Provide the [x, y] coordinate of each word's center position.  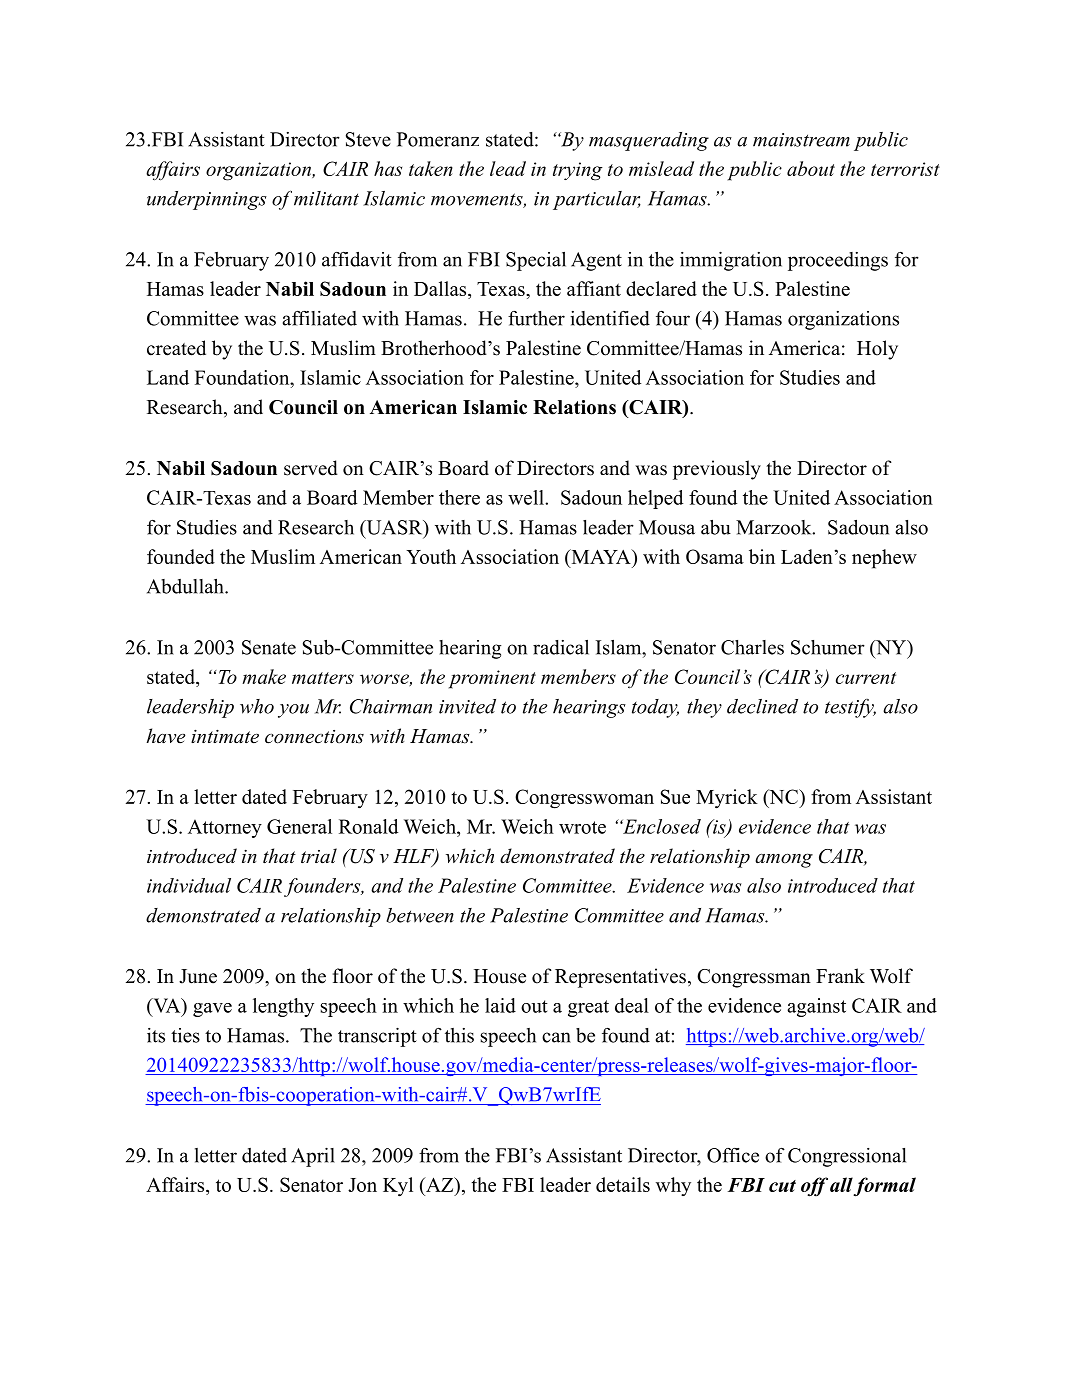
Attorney [225, 828]
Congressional [847, 1157]
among [784, 860]
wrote [582, 827]
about [811, 168]
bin [762, 556]
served [311, 468]
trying [578, 171]
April [313, 1157]
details [623, 1184]
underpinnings [207, 200]
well [527, 497]
